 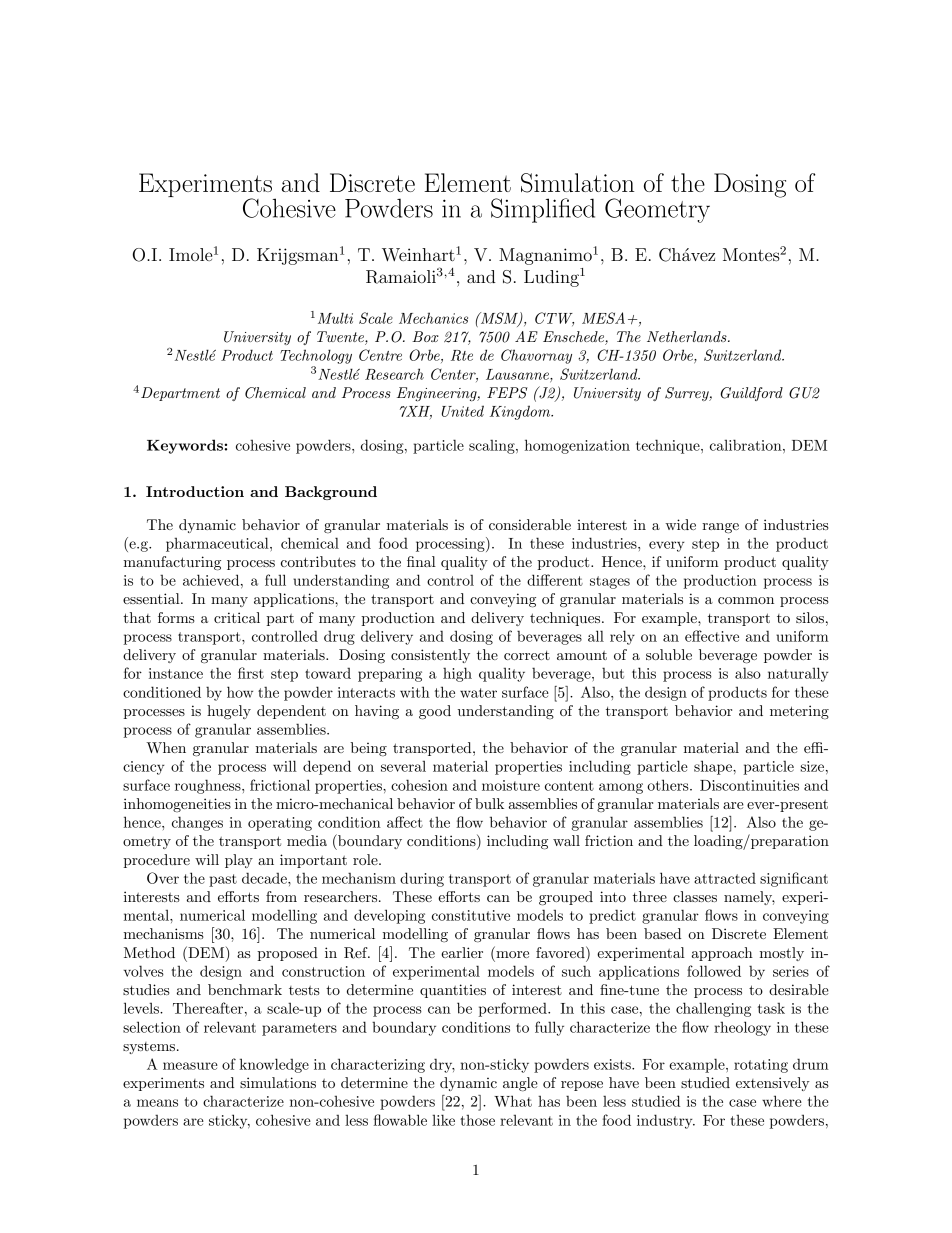 What do you see at coordinates (530, 524) in the document?
I see `considerable` at bounding box center [530, 524].
